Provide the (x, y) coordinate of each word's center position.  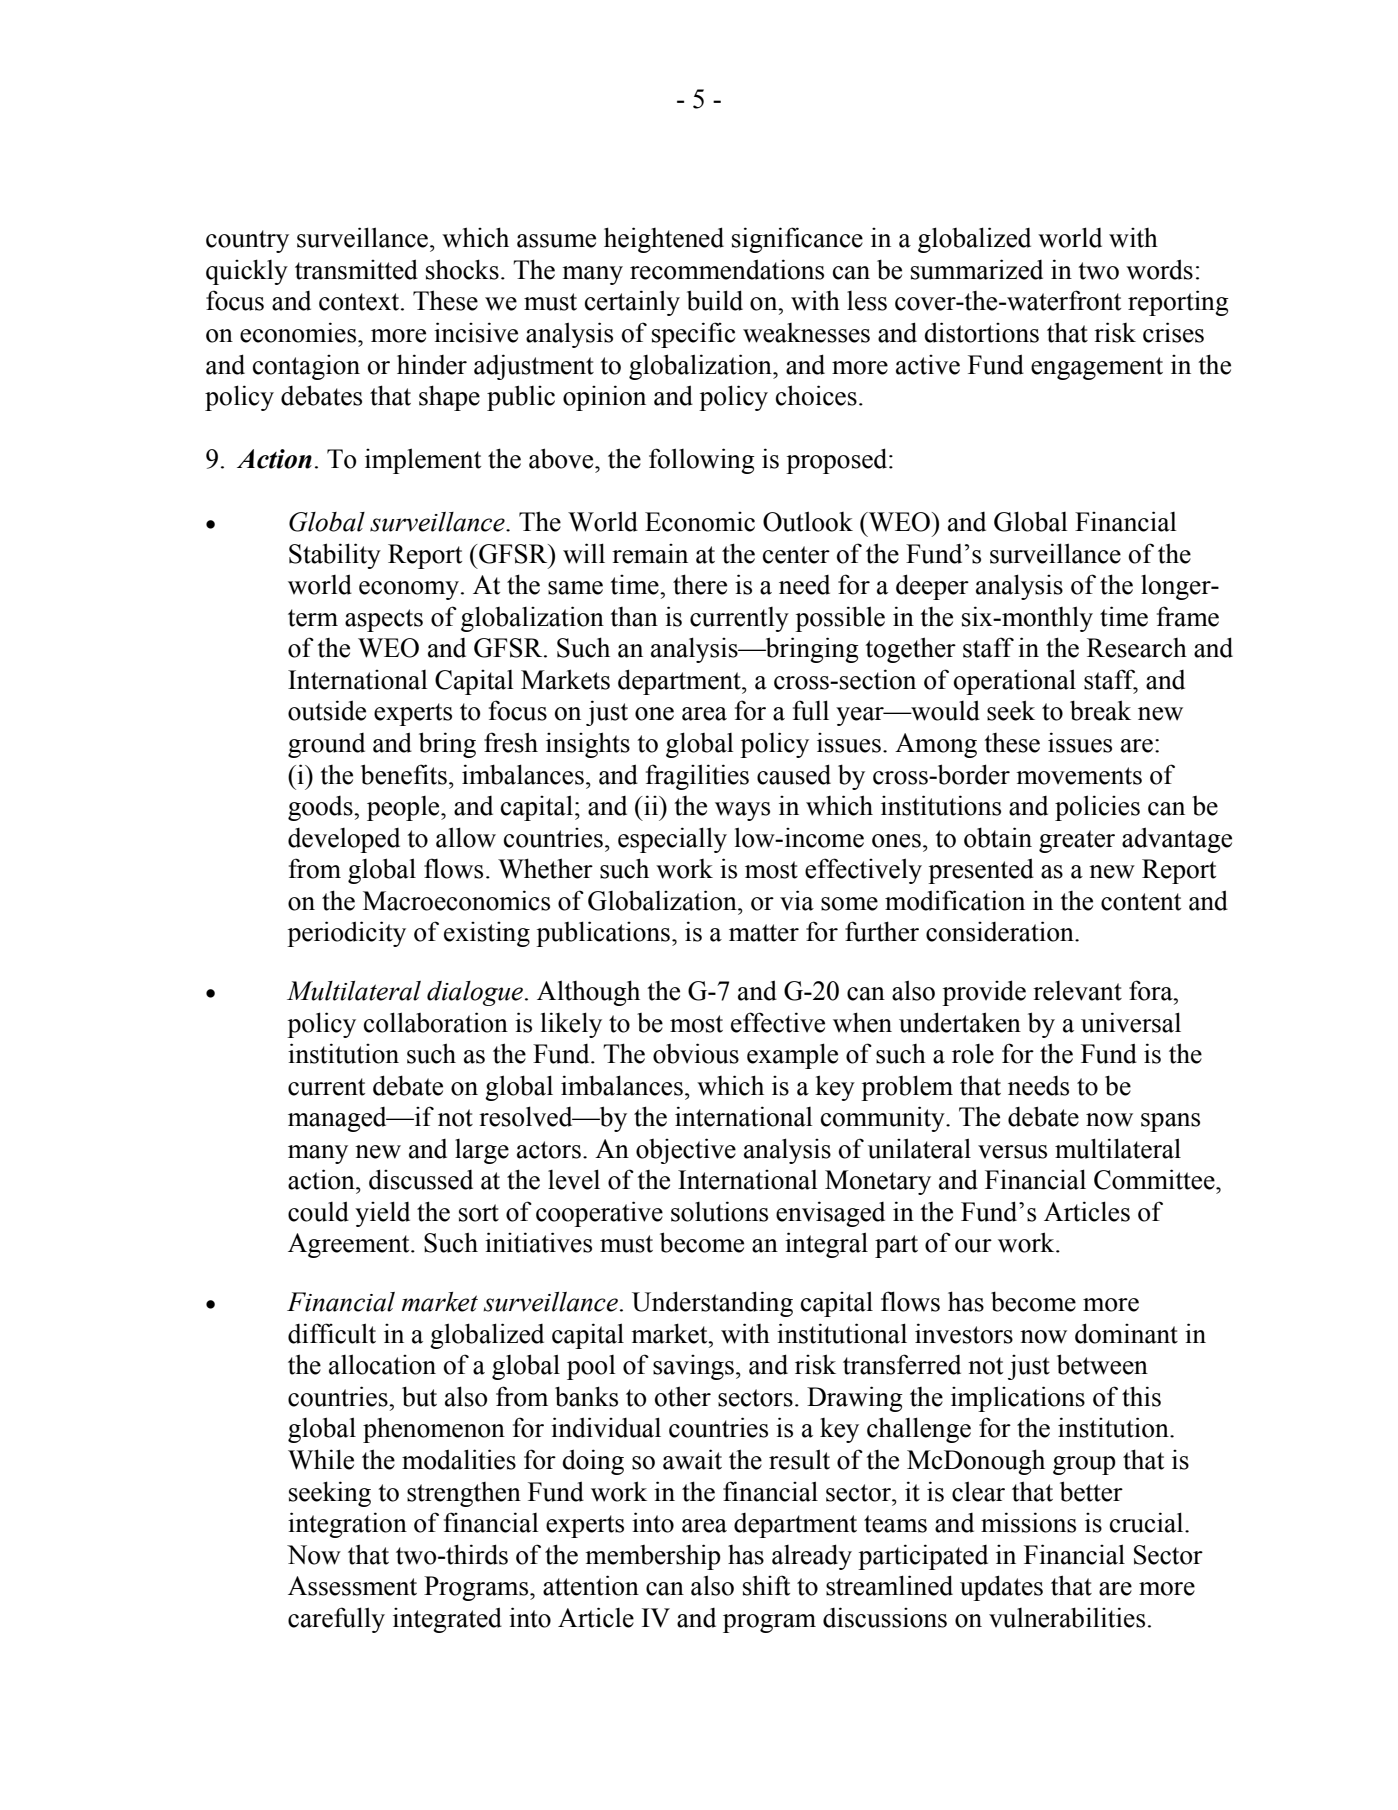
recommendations (727, 269)
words (1159, 269)
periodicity (346, 934)
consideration (1001, 931)
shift (766, 1585)
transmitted (356, 269)
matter (764, 933)
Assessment (352, 1586)
